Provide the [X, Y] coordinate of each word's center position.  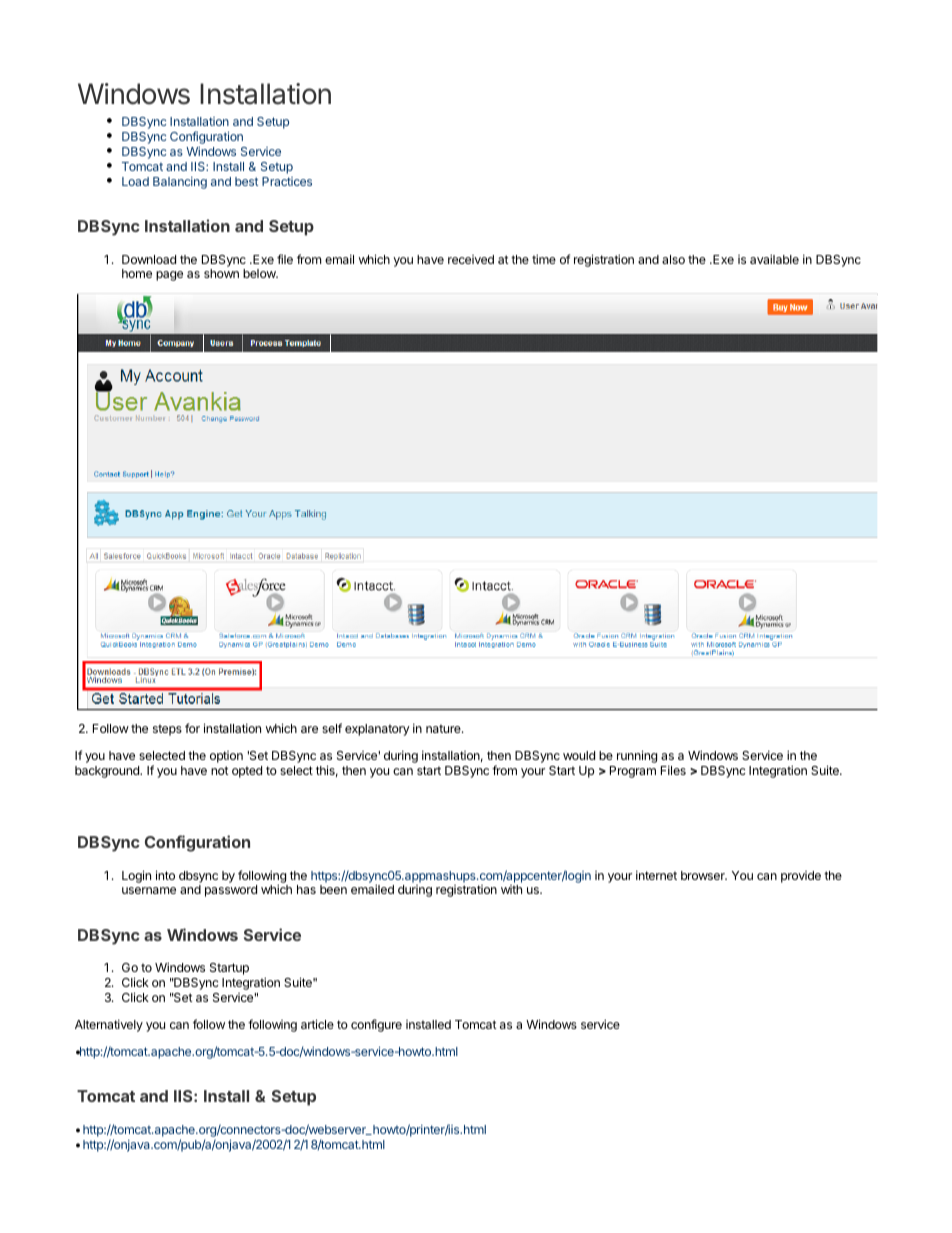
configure [376, 1025]
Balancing [180, 183]
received [471, 259]
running [637, 756]
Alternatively [109, 1025]
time [544, 259]
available [774, 259]
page [169, 276]
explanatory [377, 730]
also [673, 259]
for [192, 728]
